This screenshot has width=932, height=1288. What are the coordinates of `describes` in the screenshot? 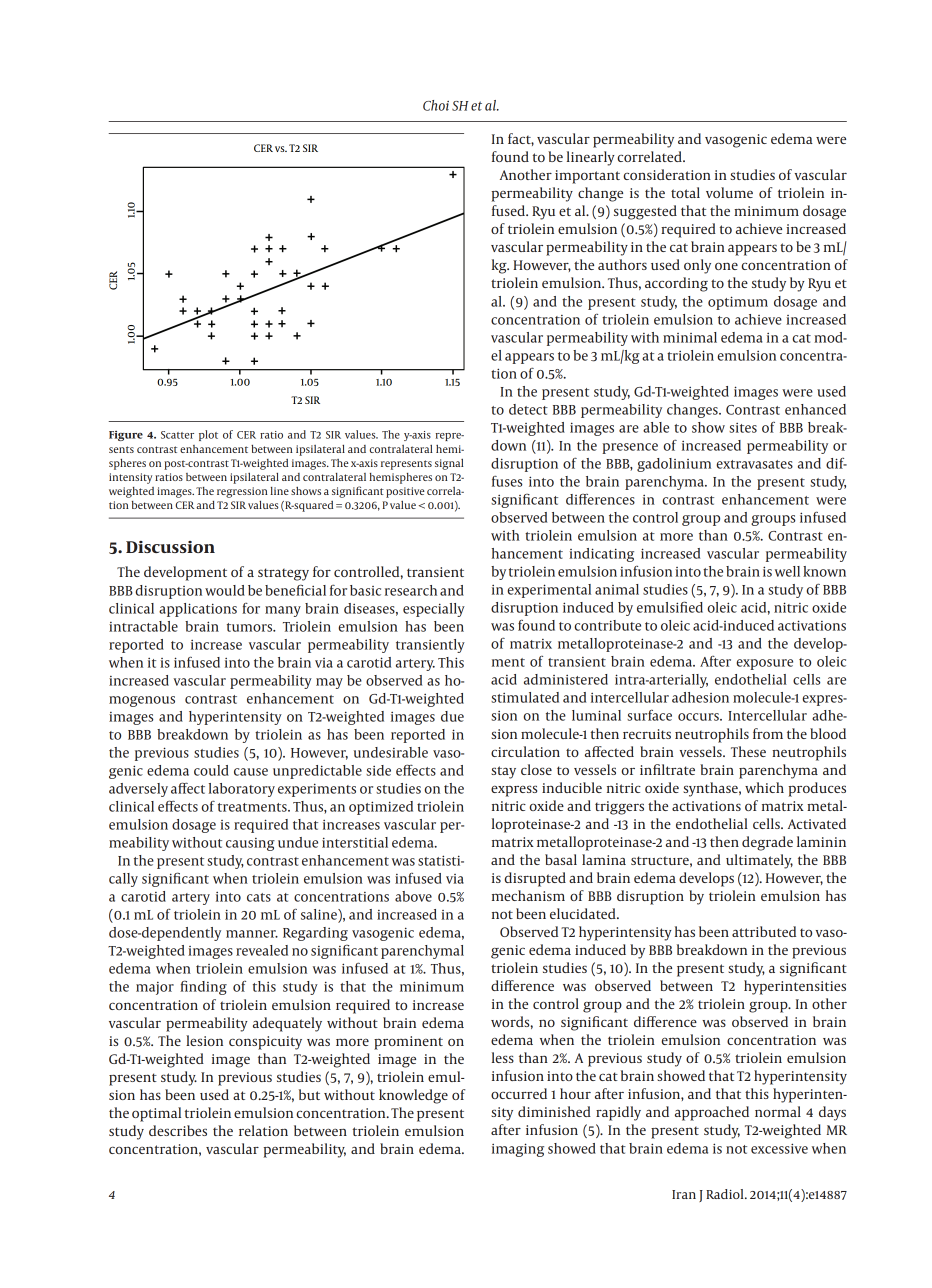 It's located at (178, 1130).
